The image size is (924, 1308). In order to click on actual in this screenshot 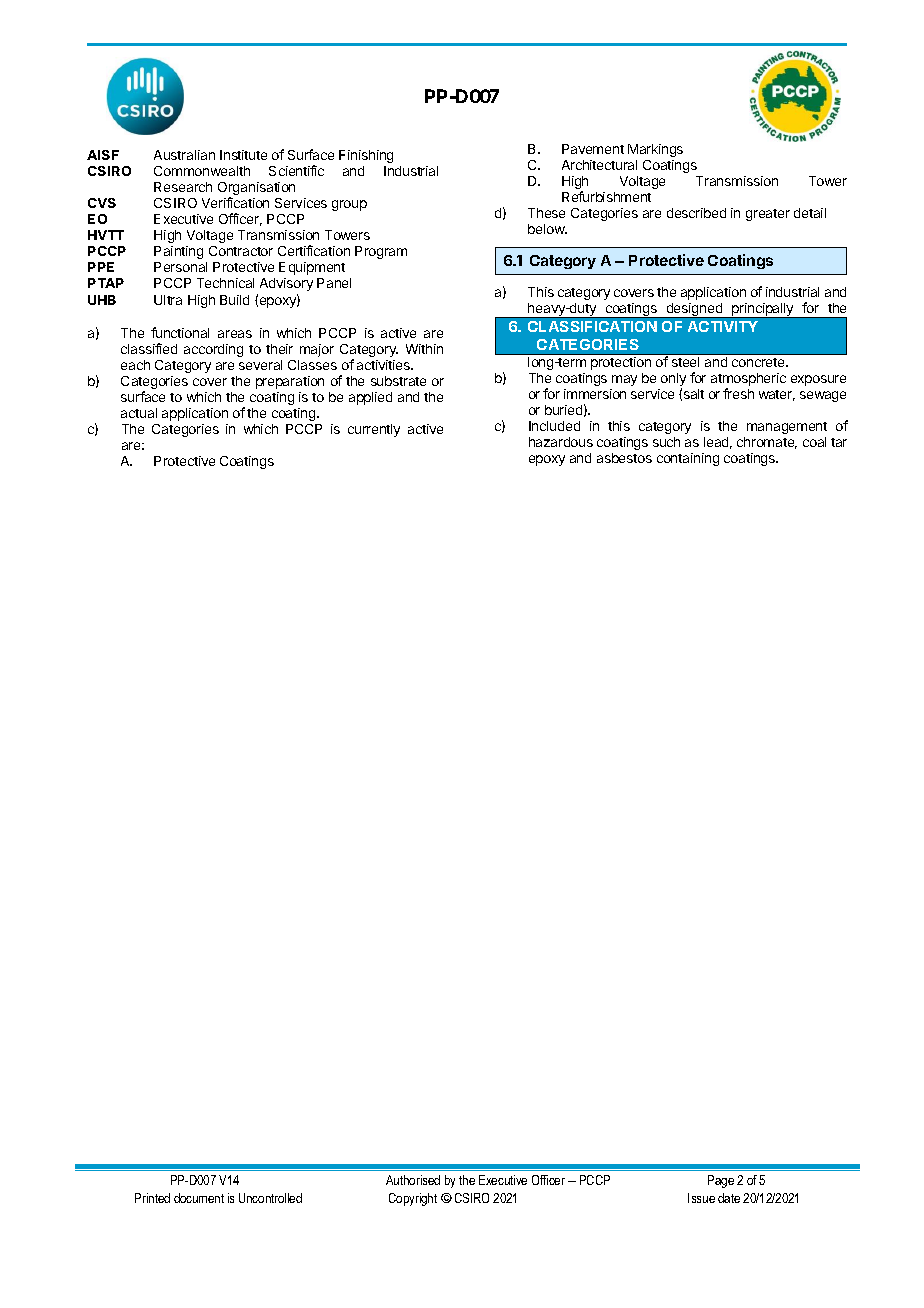, I will do `click(139, 413)`.
